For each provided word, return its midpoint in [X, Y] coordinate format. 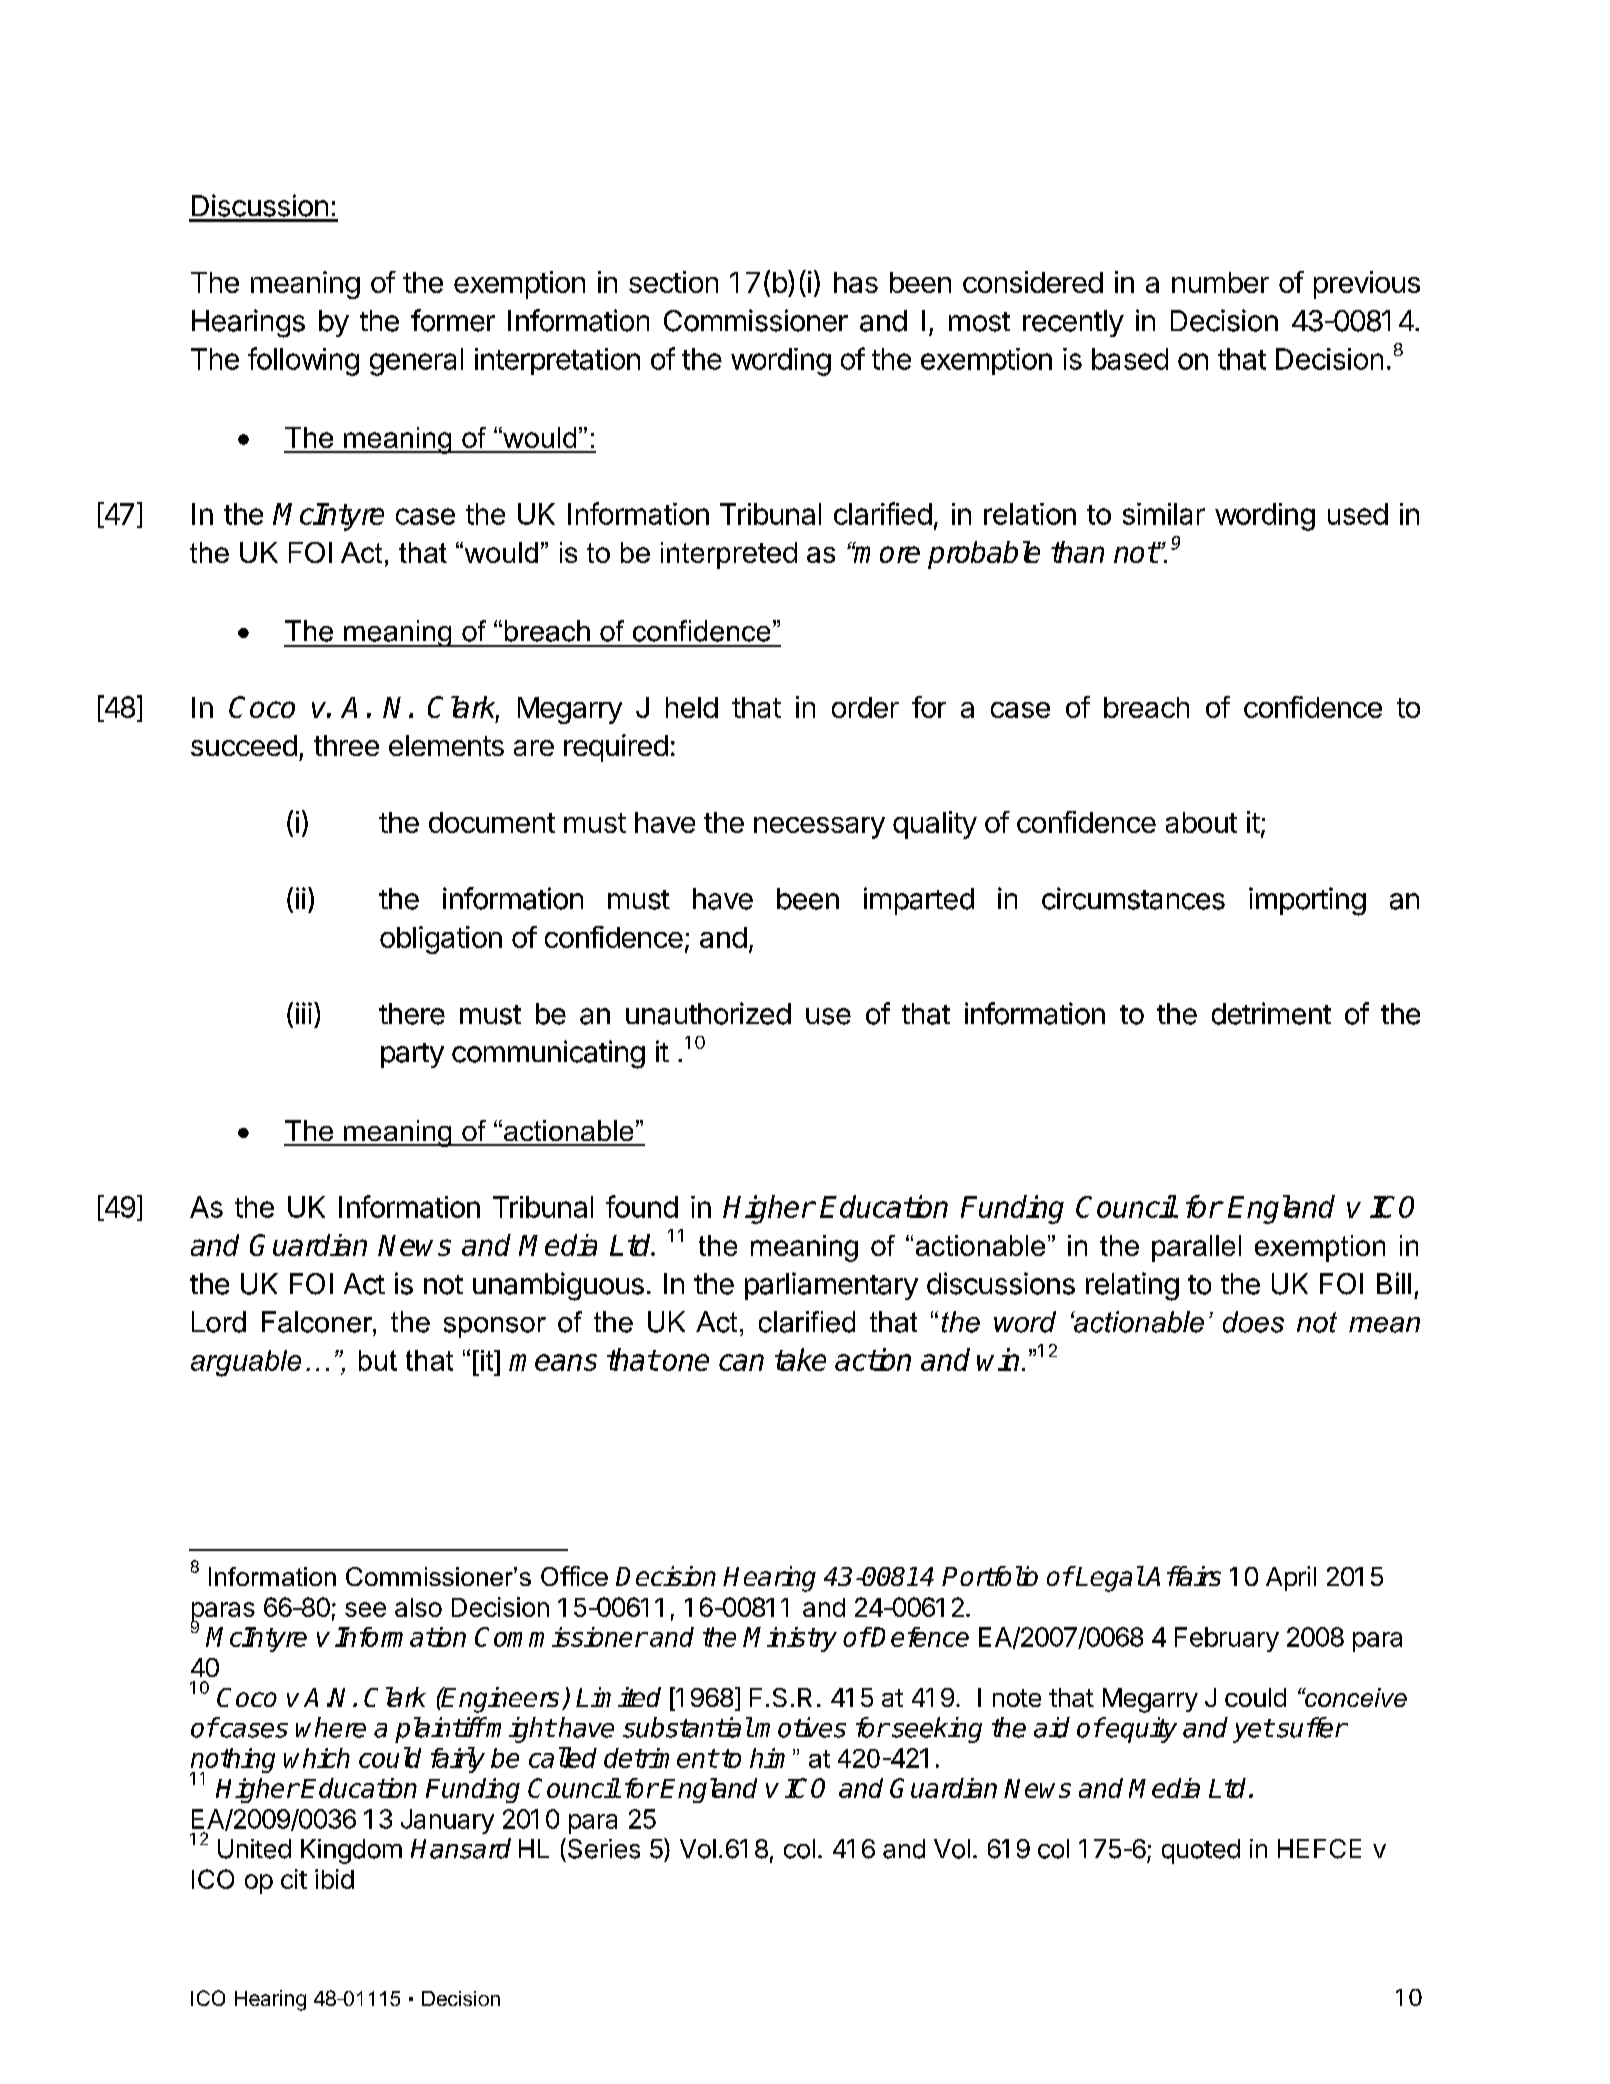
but [378, 1360]
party [412, 1055]
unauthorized [708, 1013]
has [856, 282]
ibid [334, 1879]
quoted [1201, 1851]
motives [800, 1727]
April [1291, 1578]
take [800, 1359]
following [303, 361]
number [1220, 282]
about [1201, 822]
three [346, 745]
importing [1307, 901]
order [865, 707]
